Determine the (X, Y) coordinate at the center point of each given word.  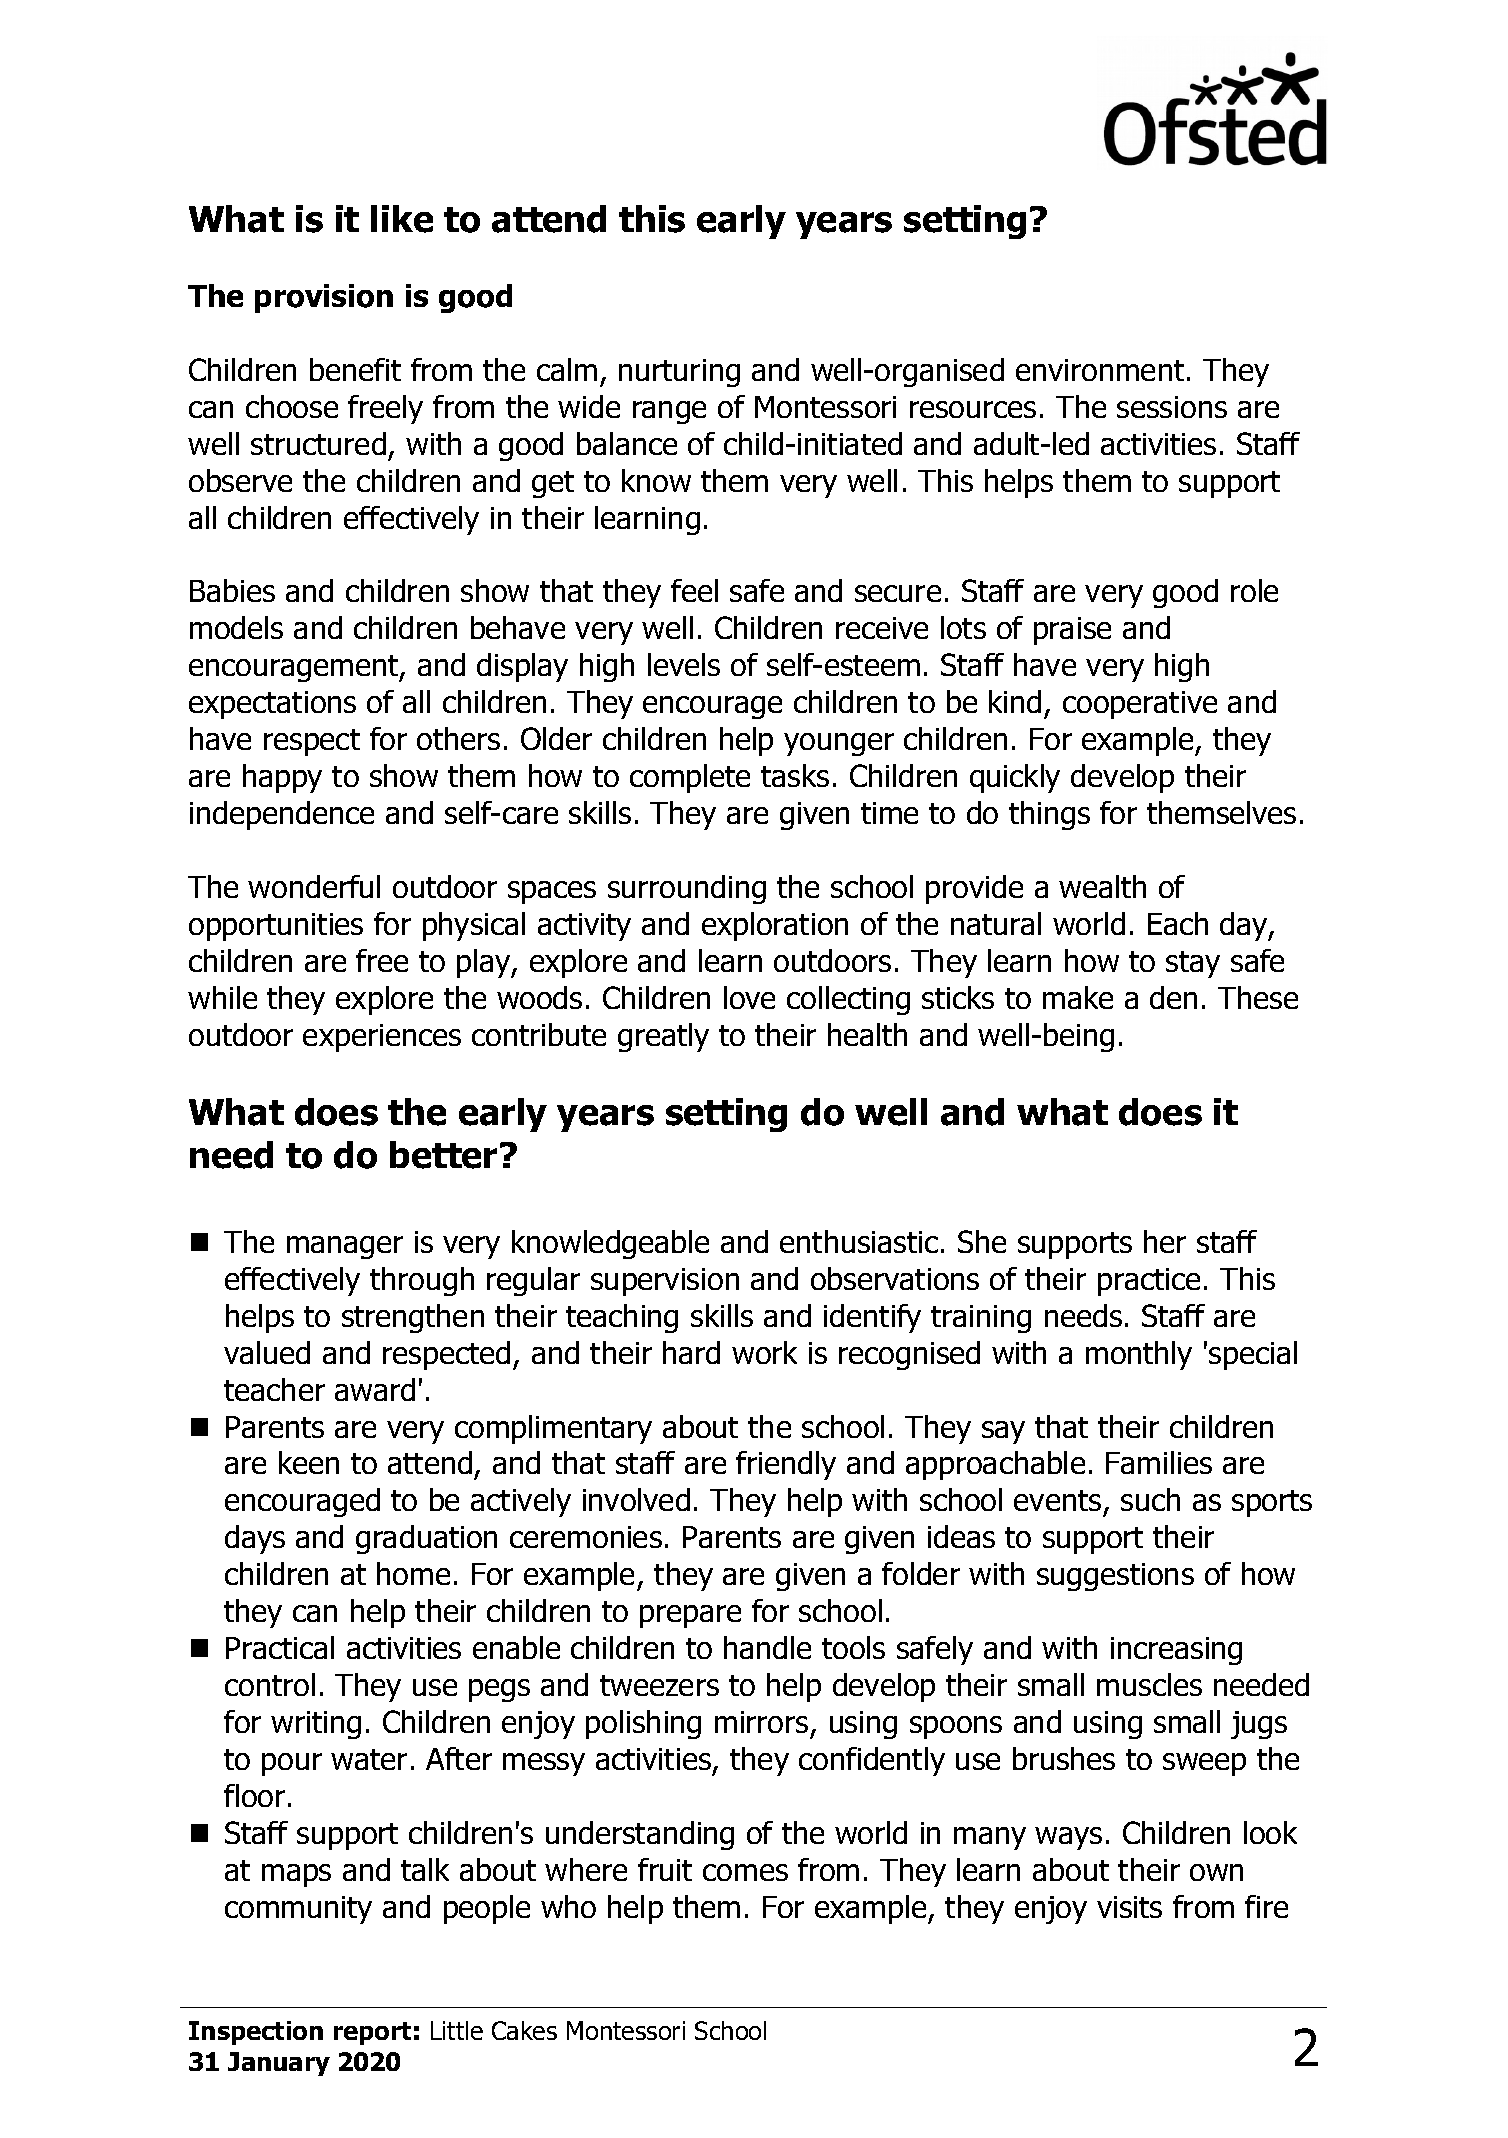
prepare (690, 1616)
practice (1149, 1282)
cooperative (1140, 705)
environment (1100, 370)
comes (745, 1872)
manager (345, 1247)
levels (684, 664)
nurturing (679, 373)
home (413, 1573)
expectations (272, 705)
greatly (663, 1037)
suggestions (1115, 1577)
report (372, 2033)
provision (324, 298)
